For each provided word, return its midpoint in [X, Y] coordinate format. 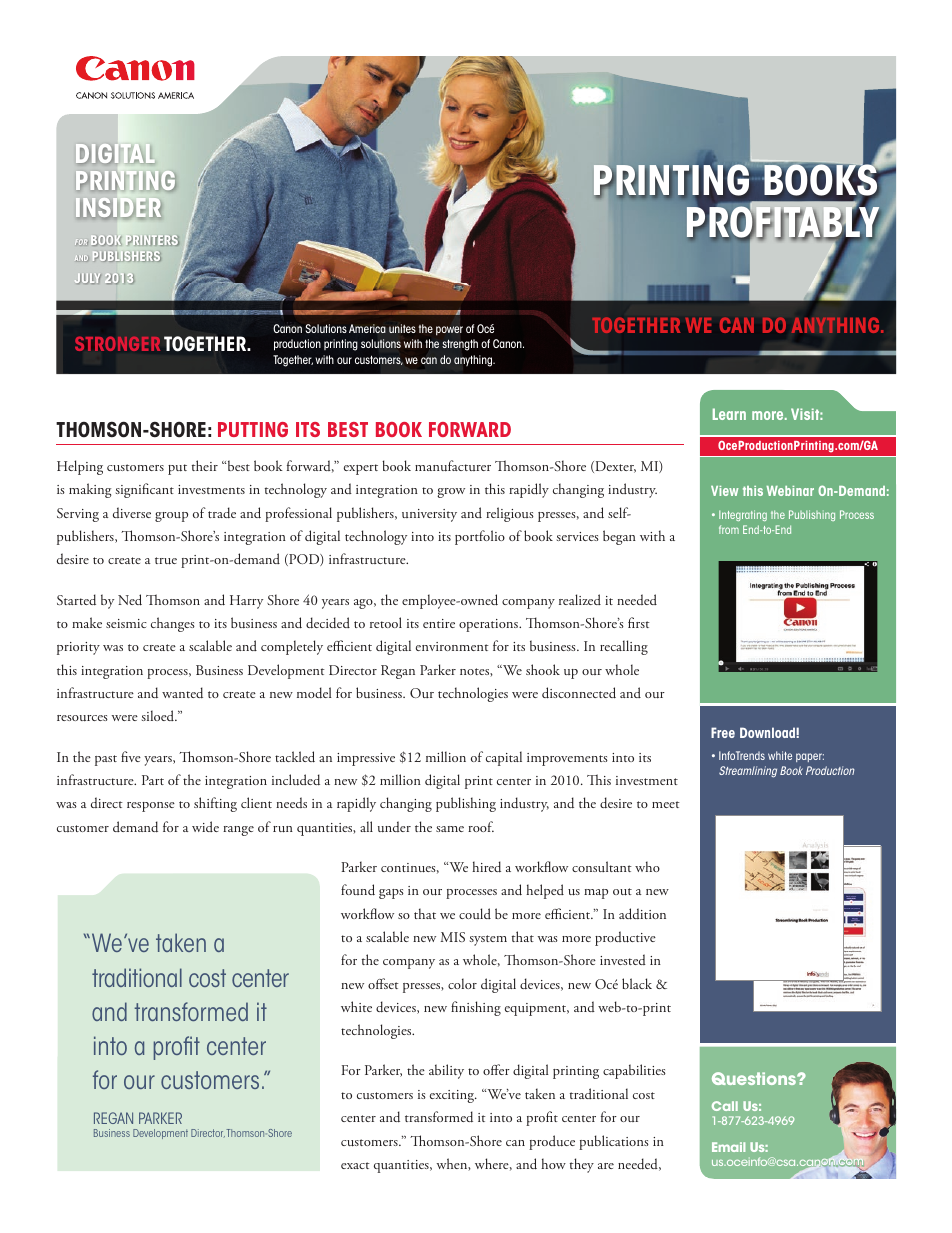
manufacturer [453, 466]
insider [118, 208]
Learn [729, 414]
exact [355, 1165]
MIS [453, 937]
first [639, 622]
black [637, 983]
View [724, 491]
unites [402, 328]
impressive [366, 759]
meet [666, 804]
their [205, 465]
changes [173, 624]
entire [439, 623]
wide [205, 826]
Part [153, 780]
